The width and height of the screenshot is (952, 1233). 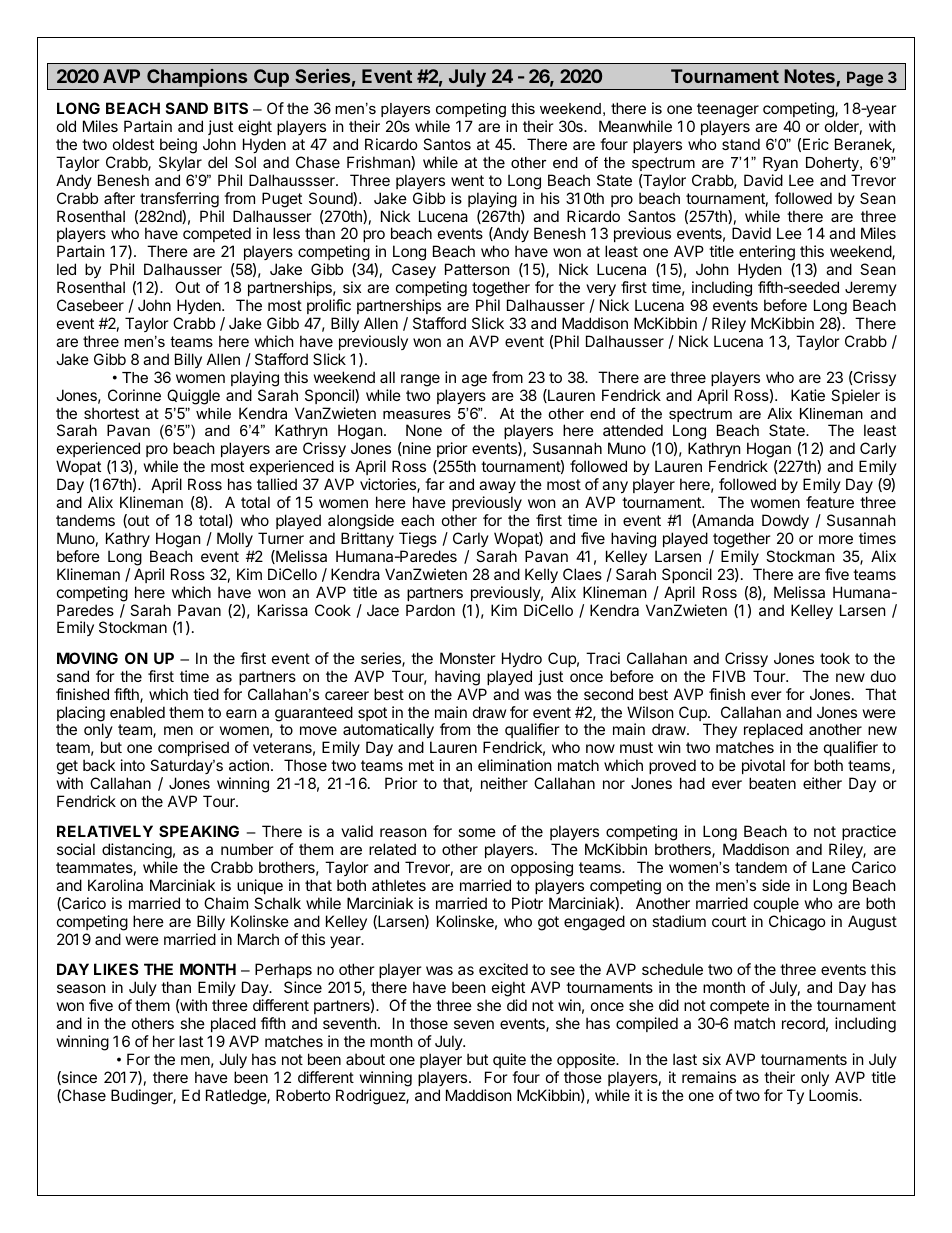 What do you see at coordinates (836, 539) in the screenshot?
I see `more` at bounding box center [836, 539].
